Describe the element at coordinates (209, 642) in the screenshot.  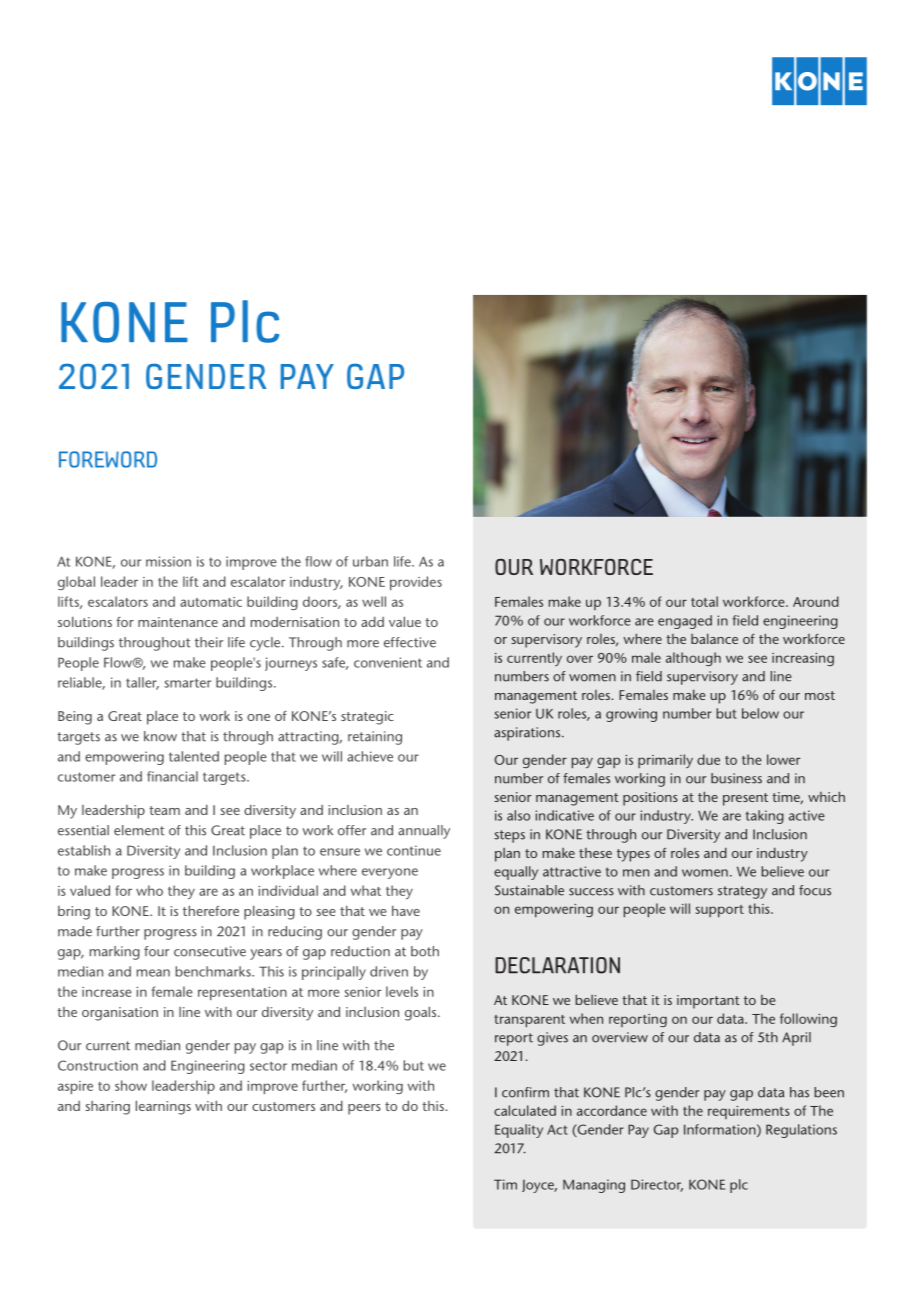
I see `their` at that location.
